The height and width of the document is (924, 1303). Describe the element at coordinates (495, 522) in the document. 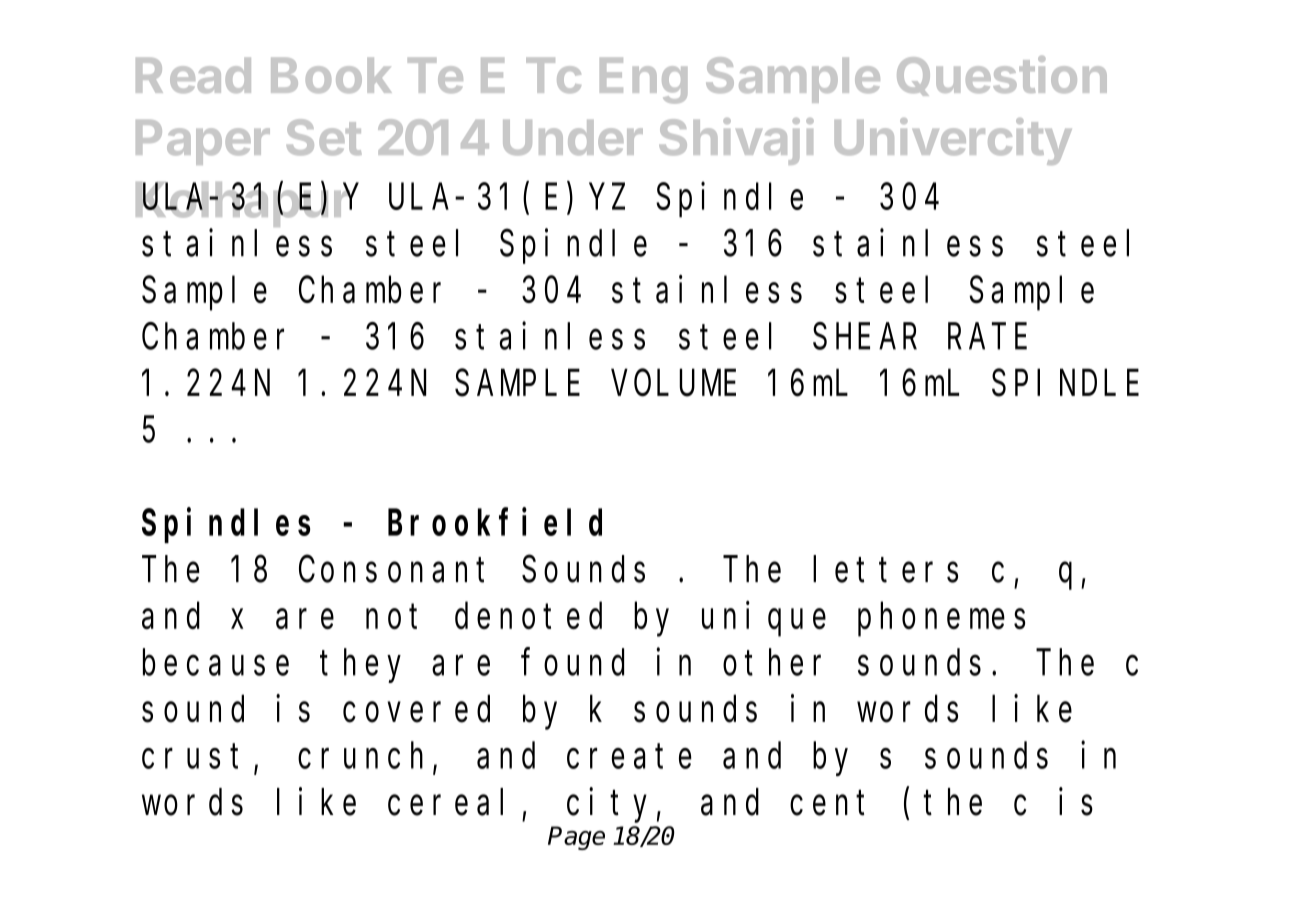

I see `Brookfield` at that location.
